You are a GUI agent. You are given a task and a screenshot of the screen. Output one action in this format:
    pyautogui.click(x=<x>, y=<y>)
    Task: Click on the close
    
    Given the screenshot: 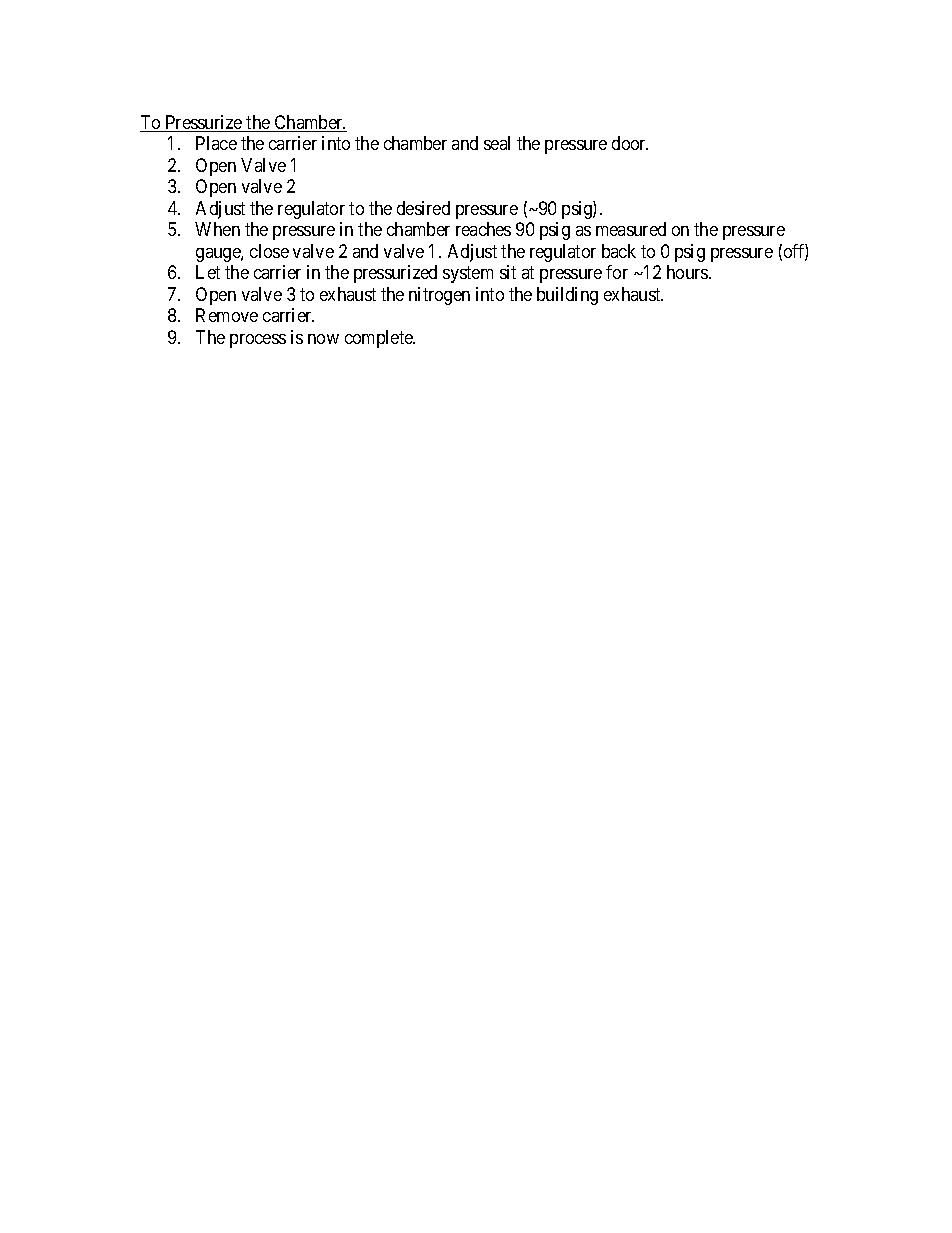 What is the action you would take?
    pyautogui.click(x=269, y=251)
